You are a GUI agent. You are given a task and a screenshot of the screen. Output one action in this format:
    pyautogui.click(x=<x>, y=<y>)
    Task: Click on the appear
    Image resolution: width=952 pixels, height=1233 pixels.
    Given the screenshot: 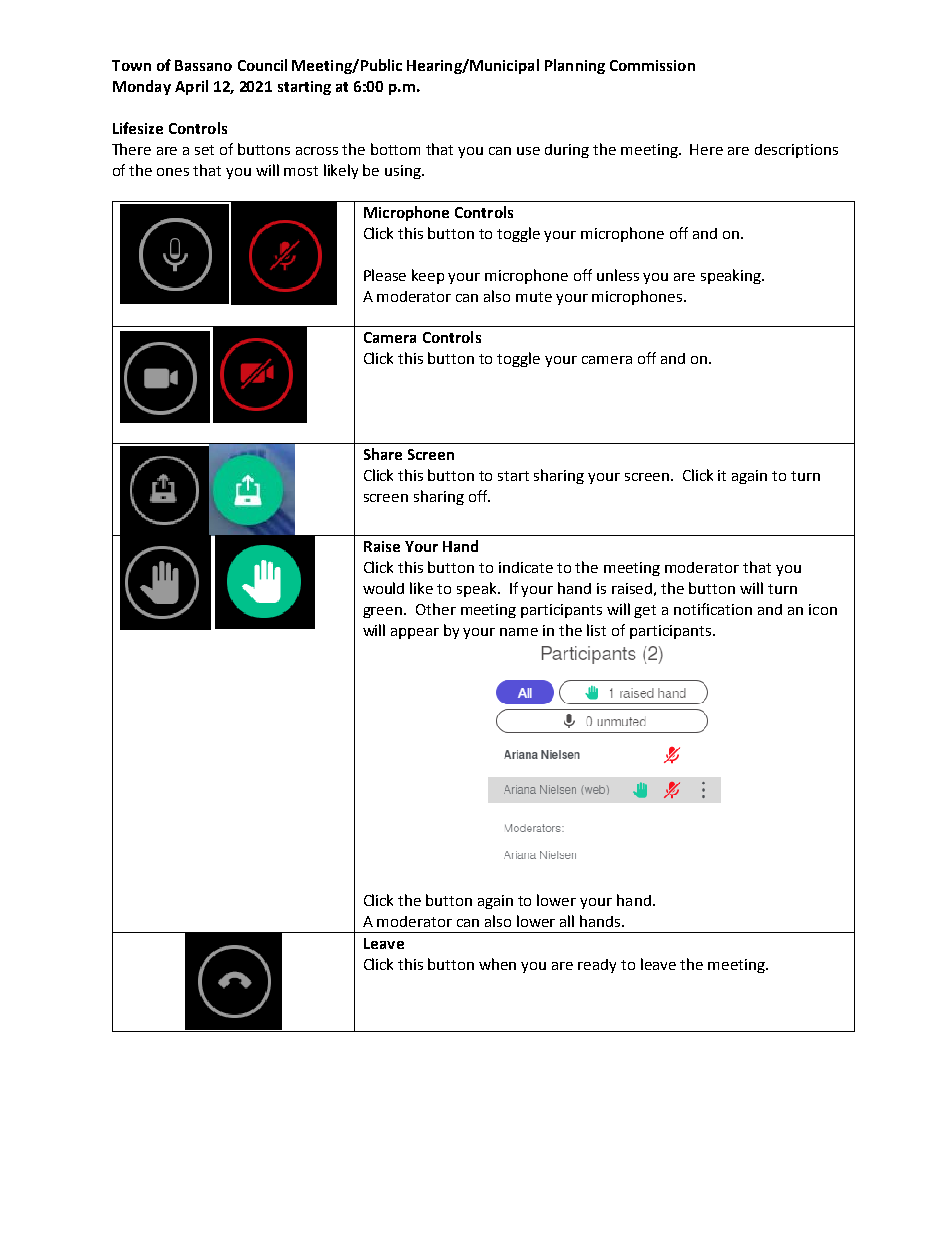 What is the action you would take?
    pyautogui.click(x=415, y=633)
